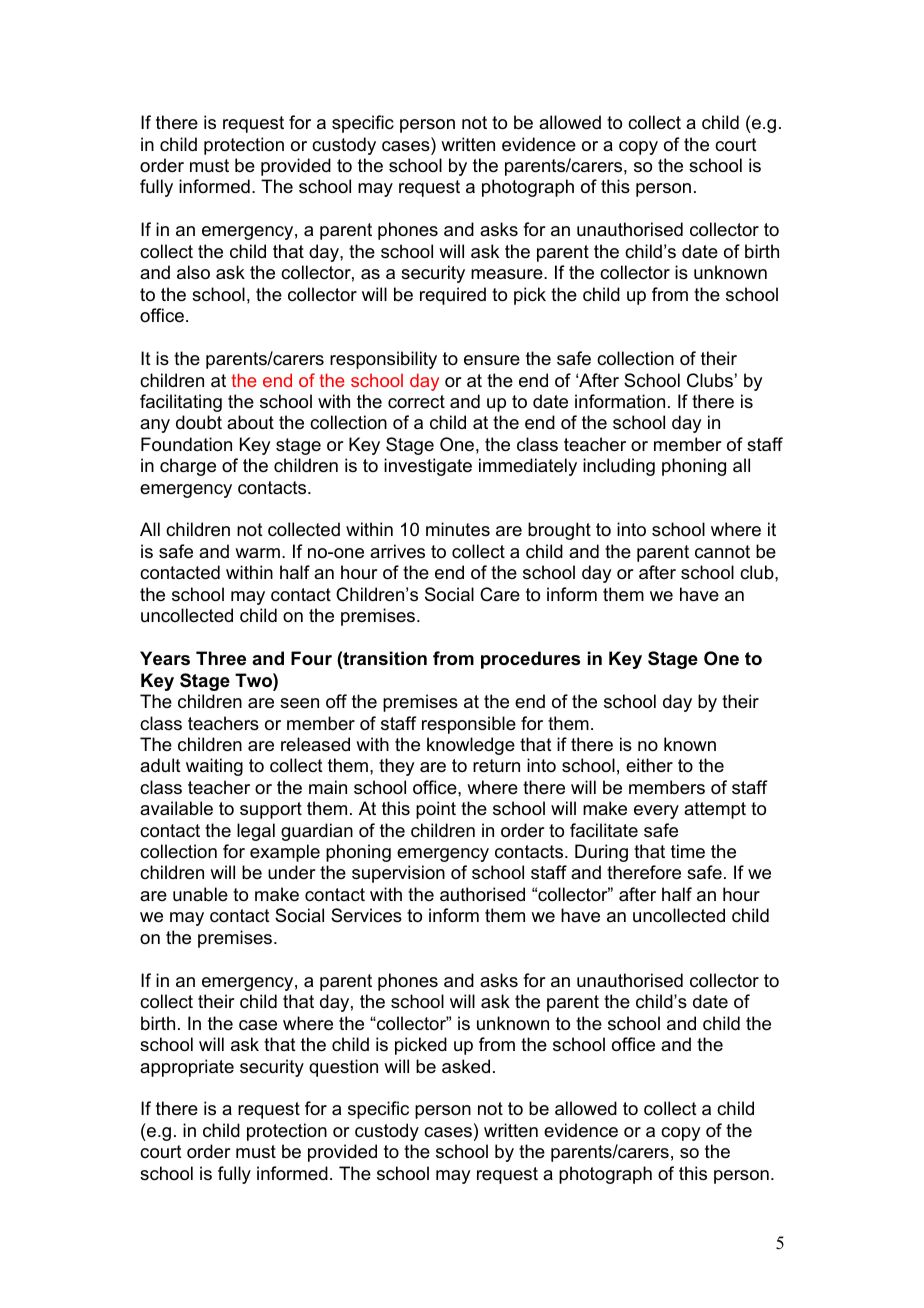 The height and width of the screenshot is (1308, 924). Describe the element at coordinates (722, 552) in the screenshot. I see `cannot` at that location.
